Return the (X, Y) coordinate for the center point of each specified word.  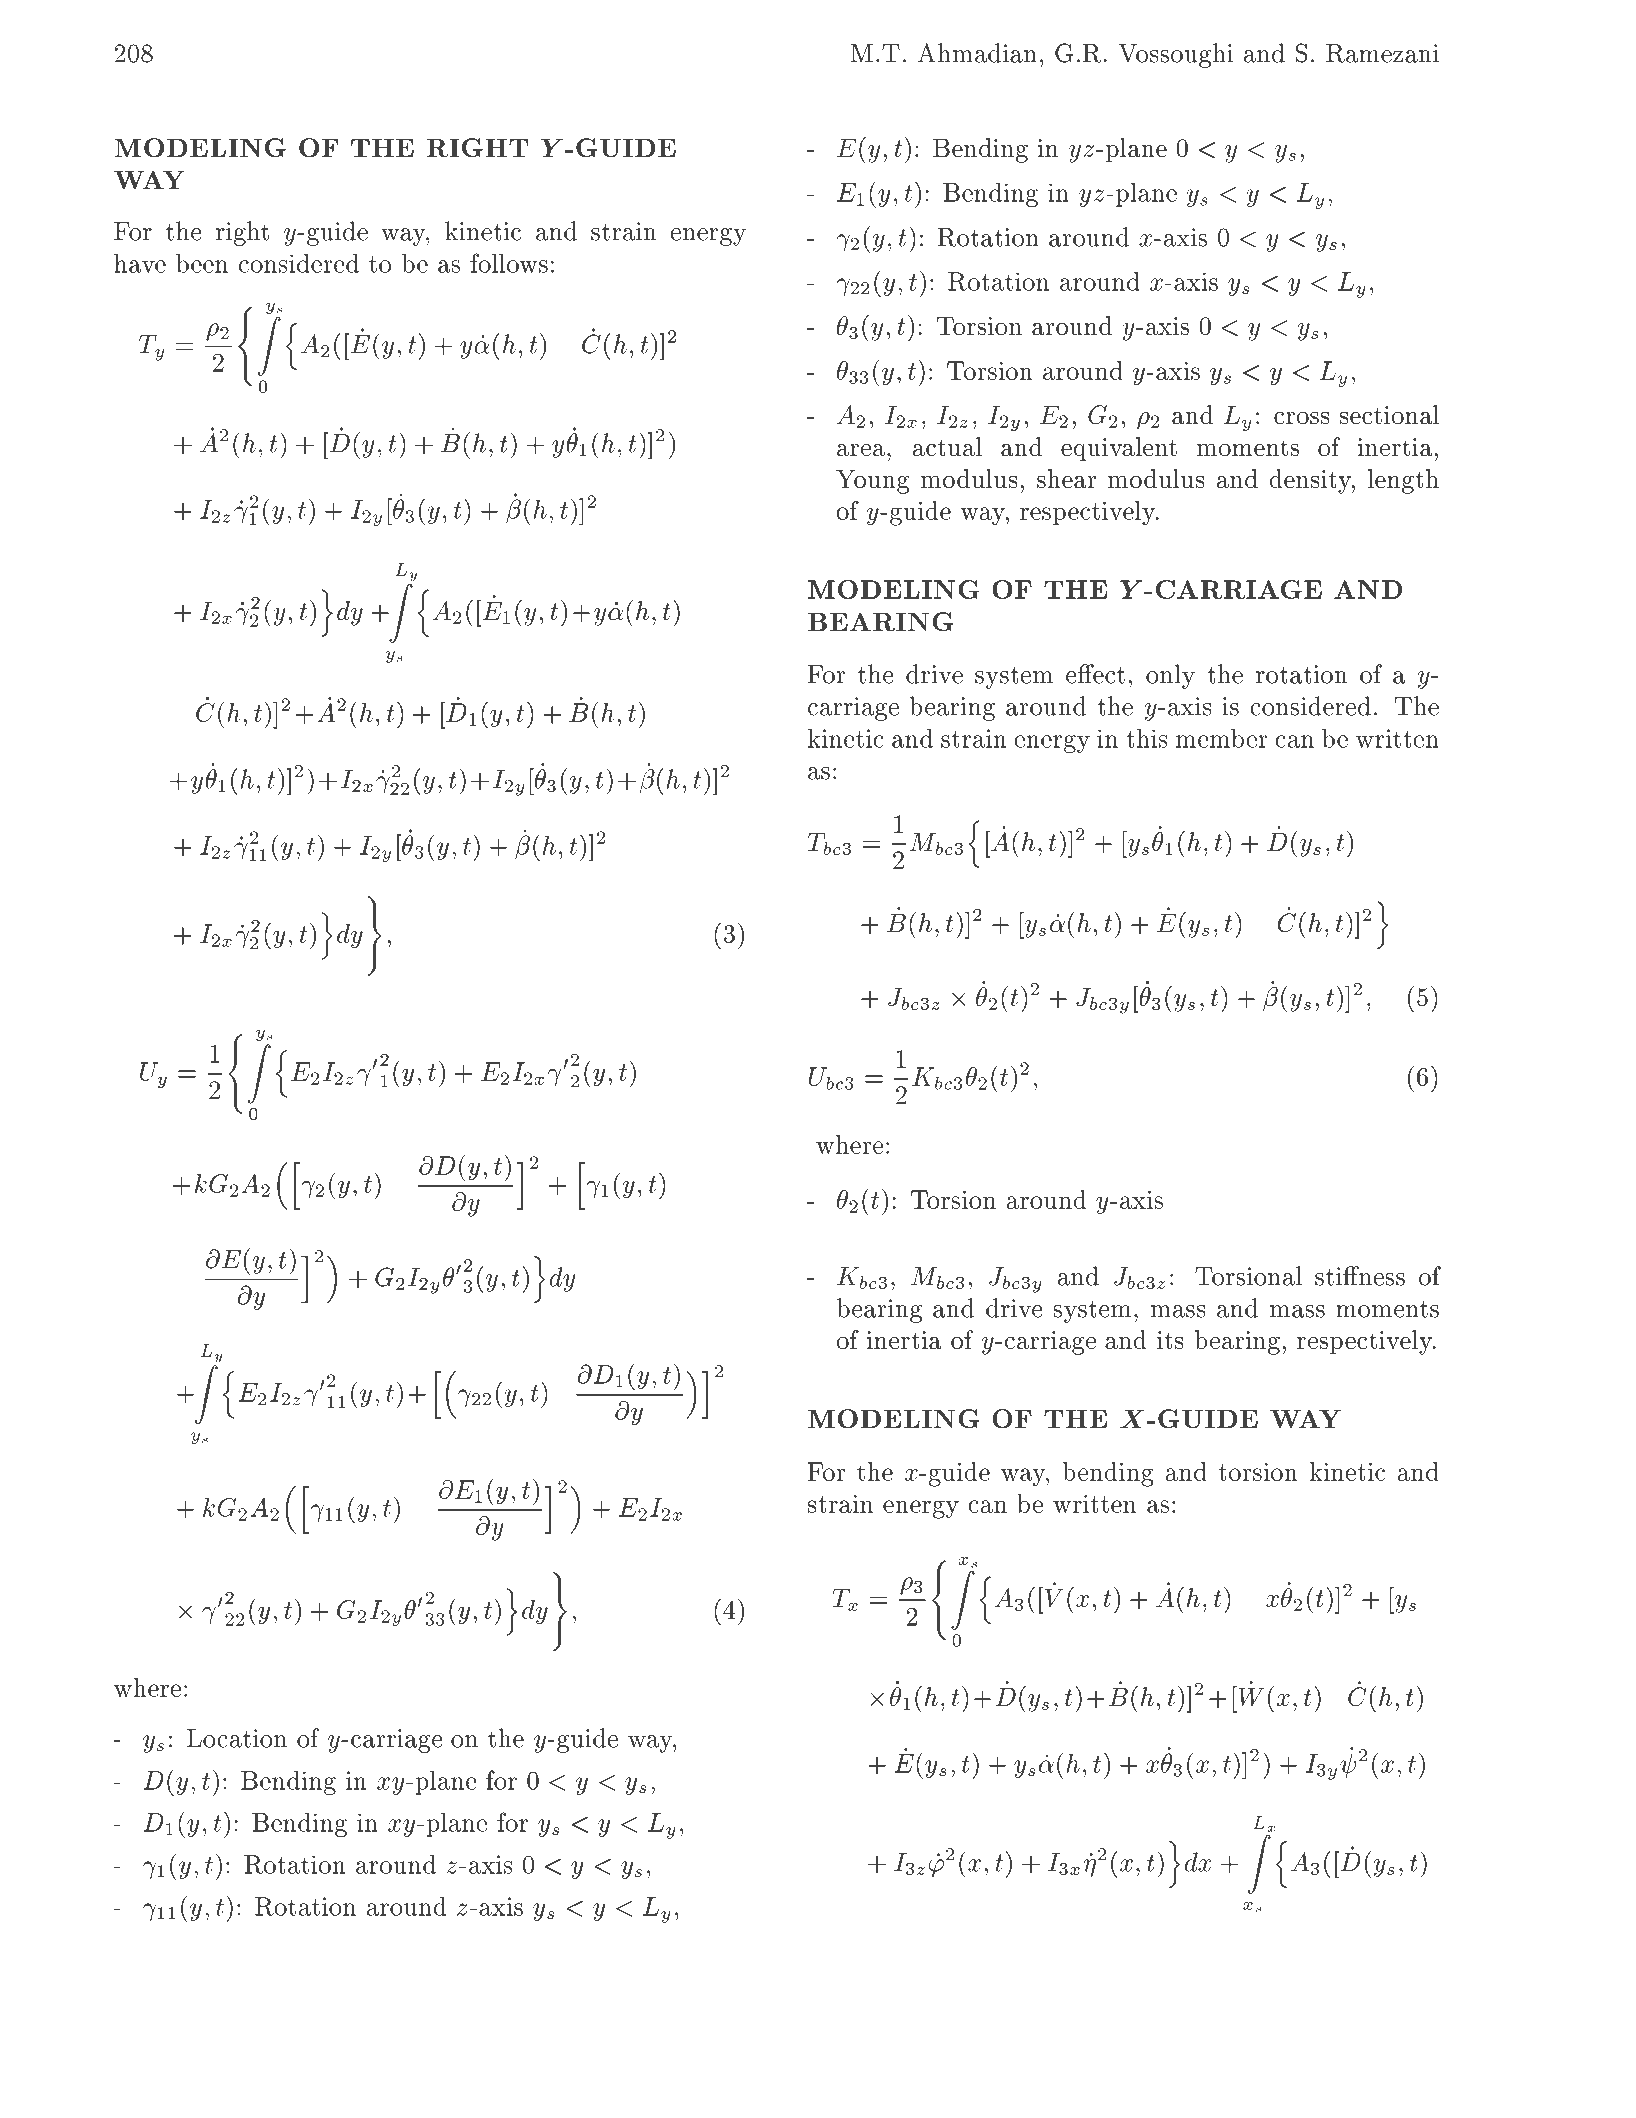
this (1147, 738)
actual (947, 447)
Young (872, 481)
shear (1067, 479)
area (862, 450)
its (1170, 1340)
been (202, 263)
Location (236, 1738)
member (1222, 738)
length (1403, 481)
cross (1302, 418)
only (1170, 676)
